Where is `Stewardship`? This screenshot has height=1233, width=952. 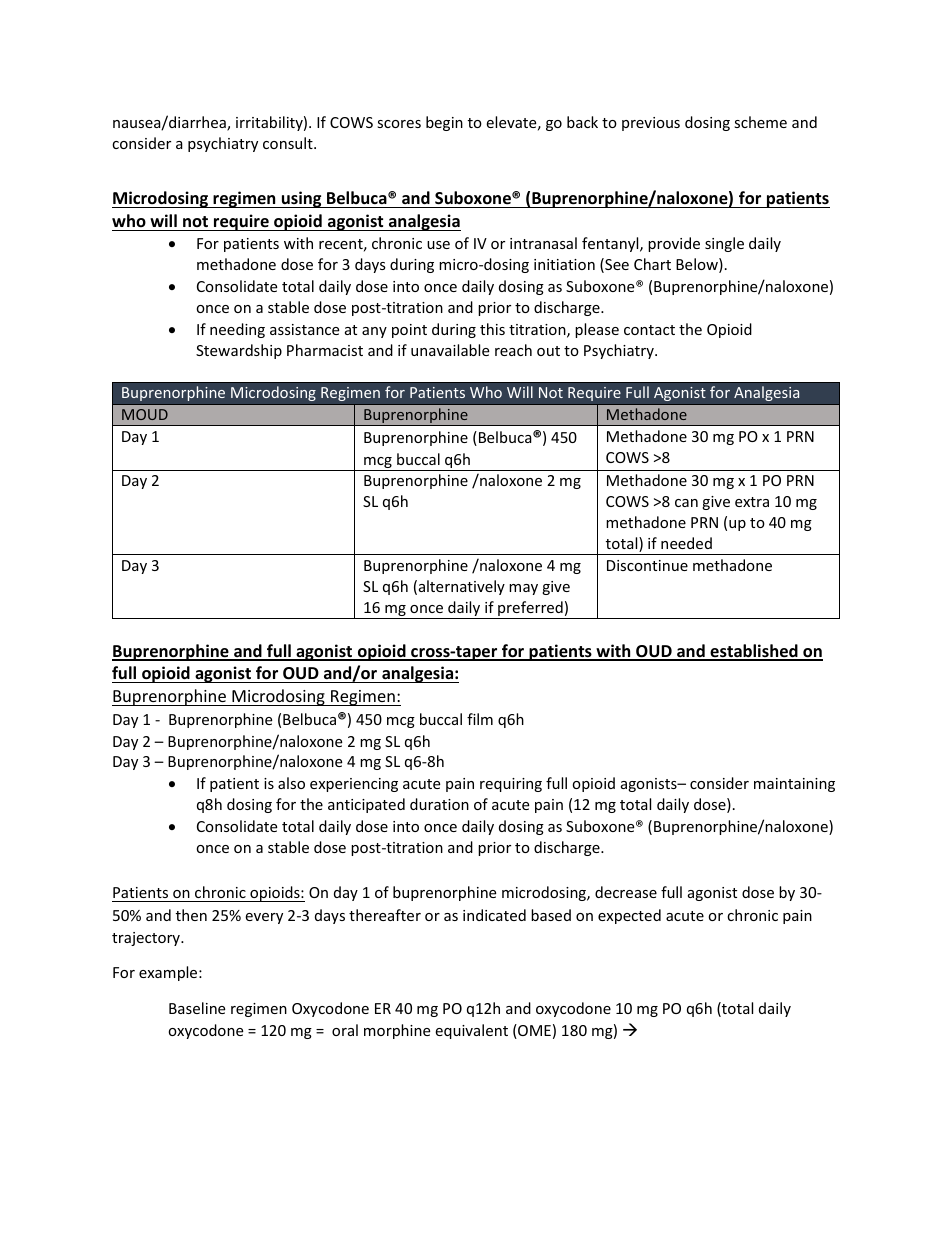 Stewardship is located at coordinates (239, 351).
